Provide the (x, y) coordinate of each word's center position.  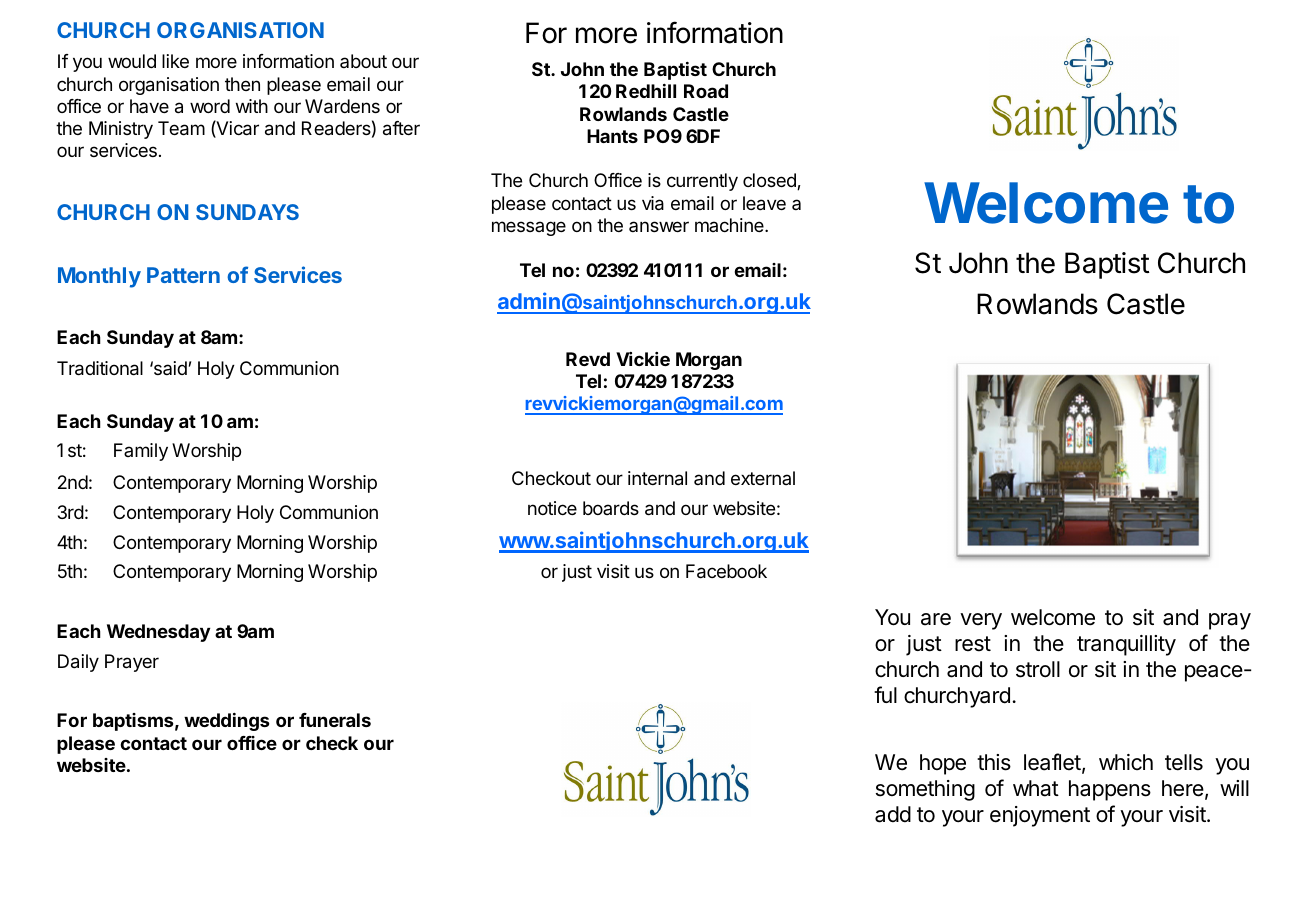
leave (764, 203)
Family (141, 452)
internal (657, 478)
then (242, 84)
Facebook (726, 571)
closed (770, 181)
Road (706, 91)
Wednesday (158, 633)
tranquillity (1126, 645)
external (763, 478)
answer (659, 226)
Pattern (183, 275)
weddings (227, 722)
